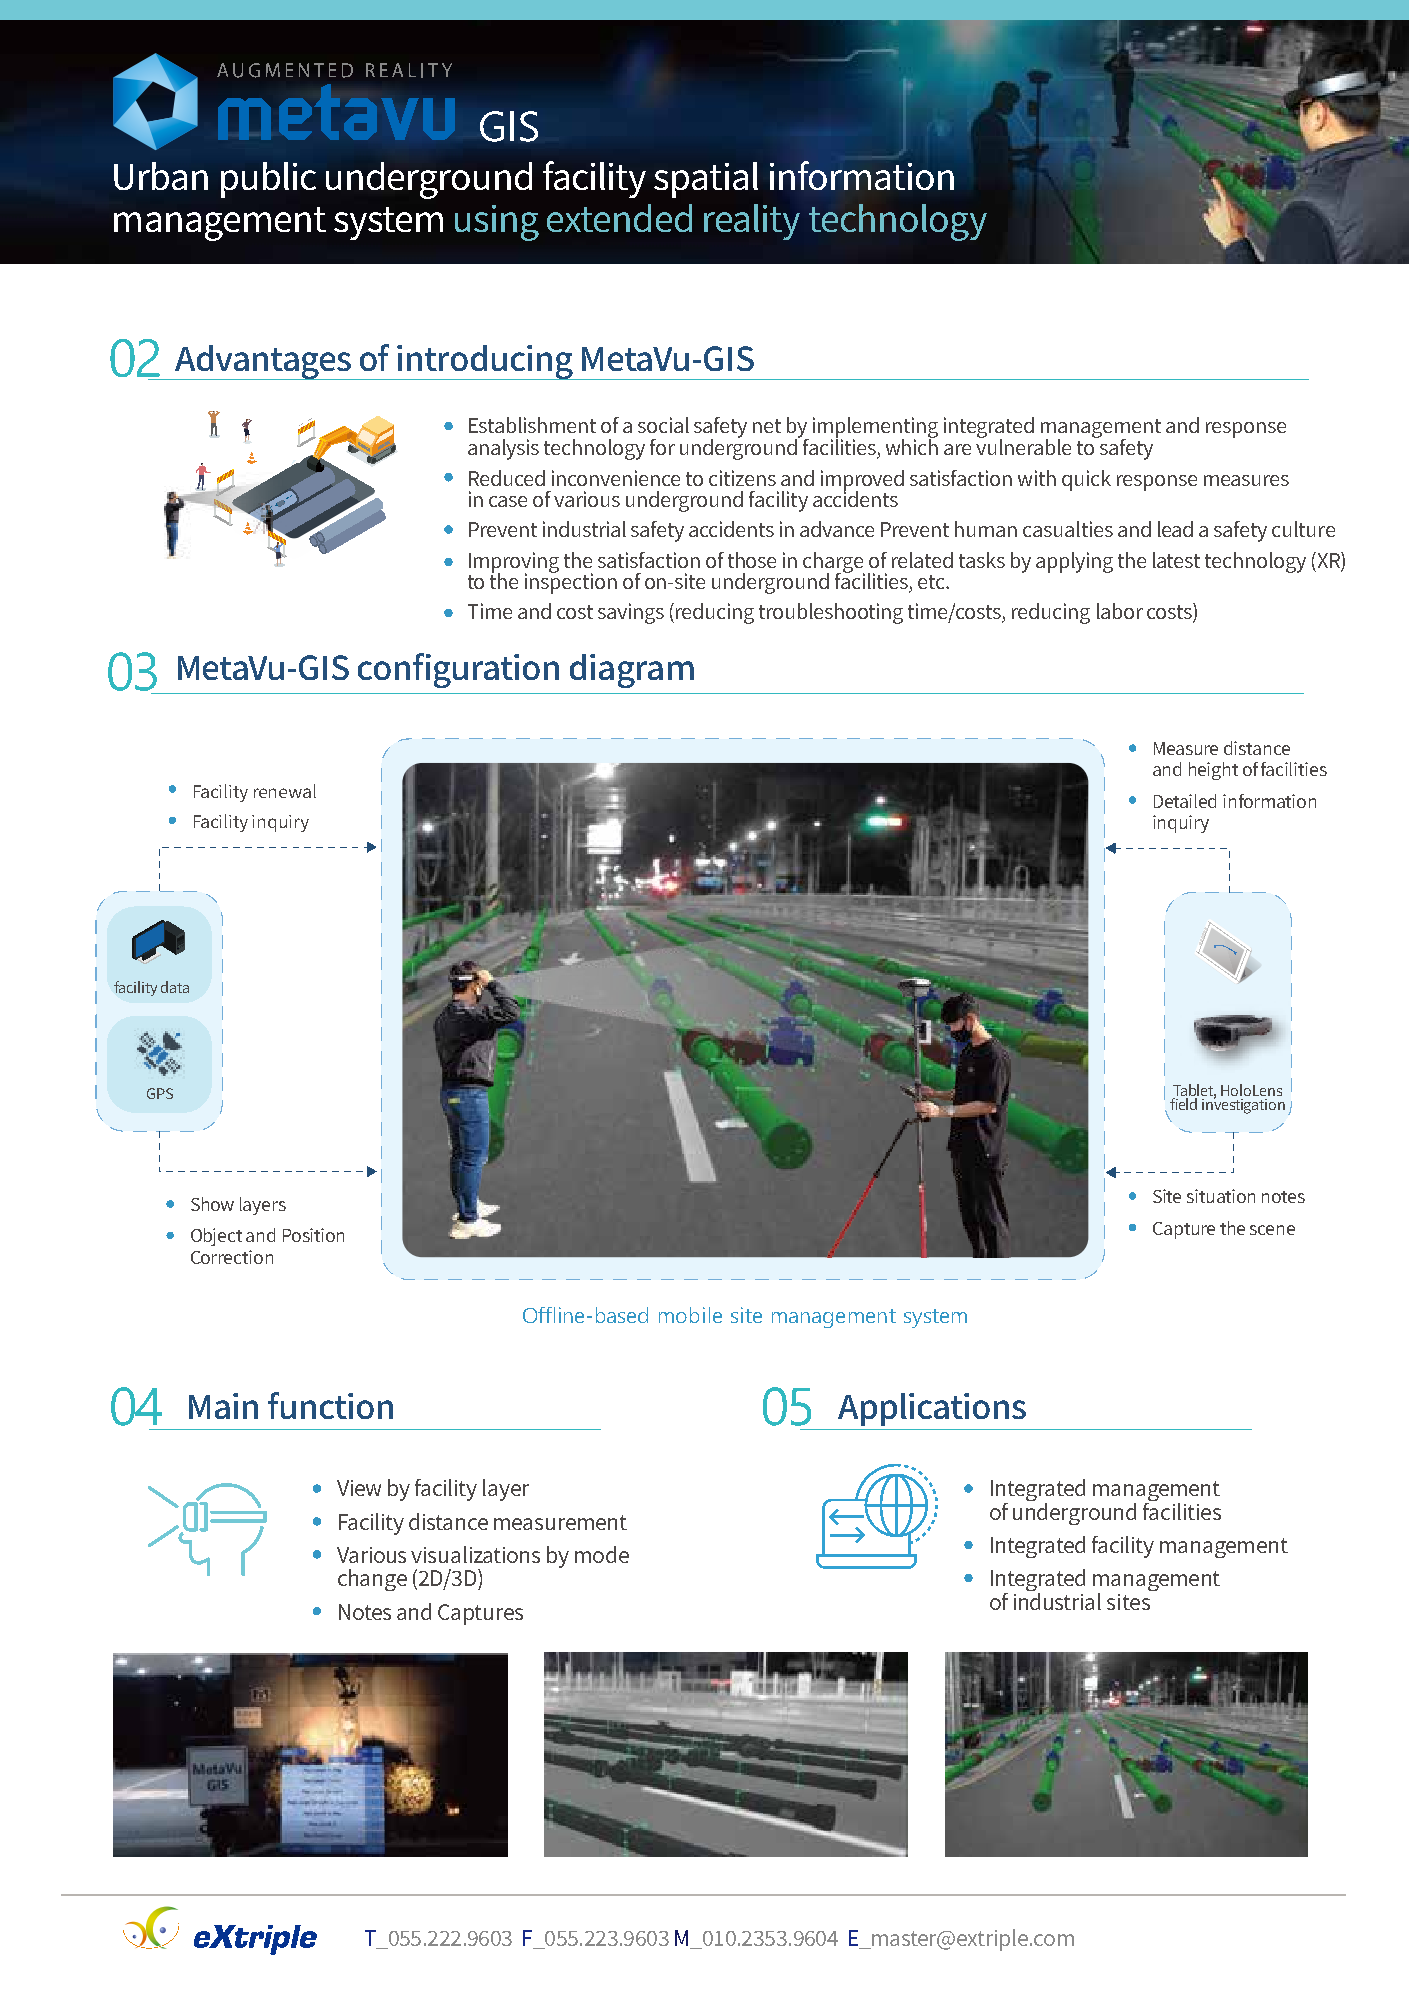 This image has height=1993, width=1409. What do you see at coordinates (752, 222) in the image?
I see `reality` at bounding box center [752, 222].
